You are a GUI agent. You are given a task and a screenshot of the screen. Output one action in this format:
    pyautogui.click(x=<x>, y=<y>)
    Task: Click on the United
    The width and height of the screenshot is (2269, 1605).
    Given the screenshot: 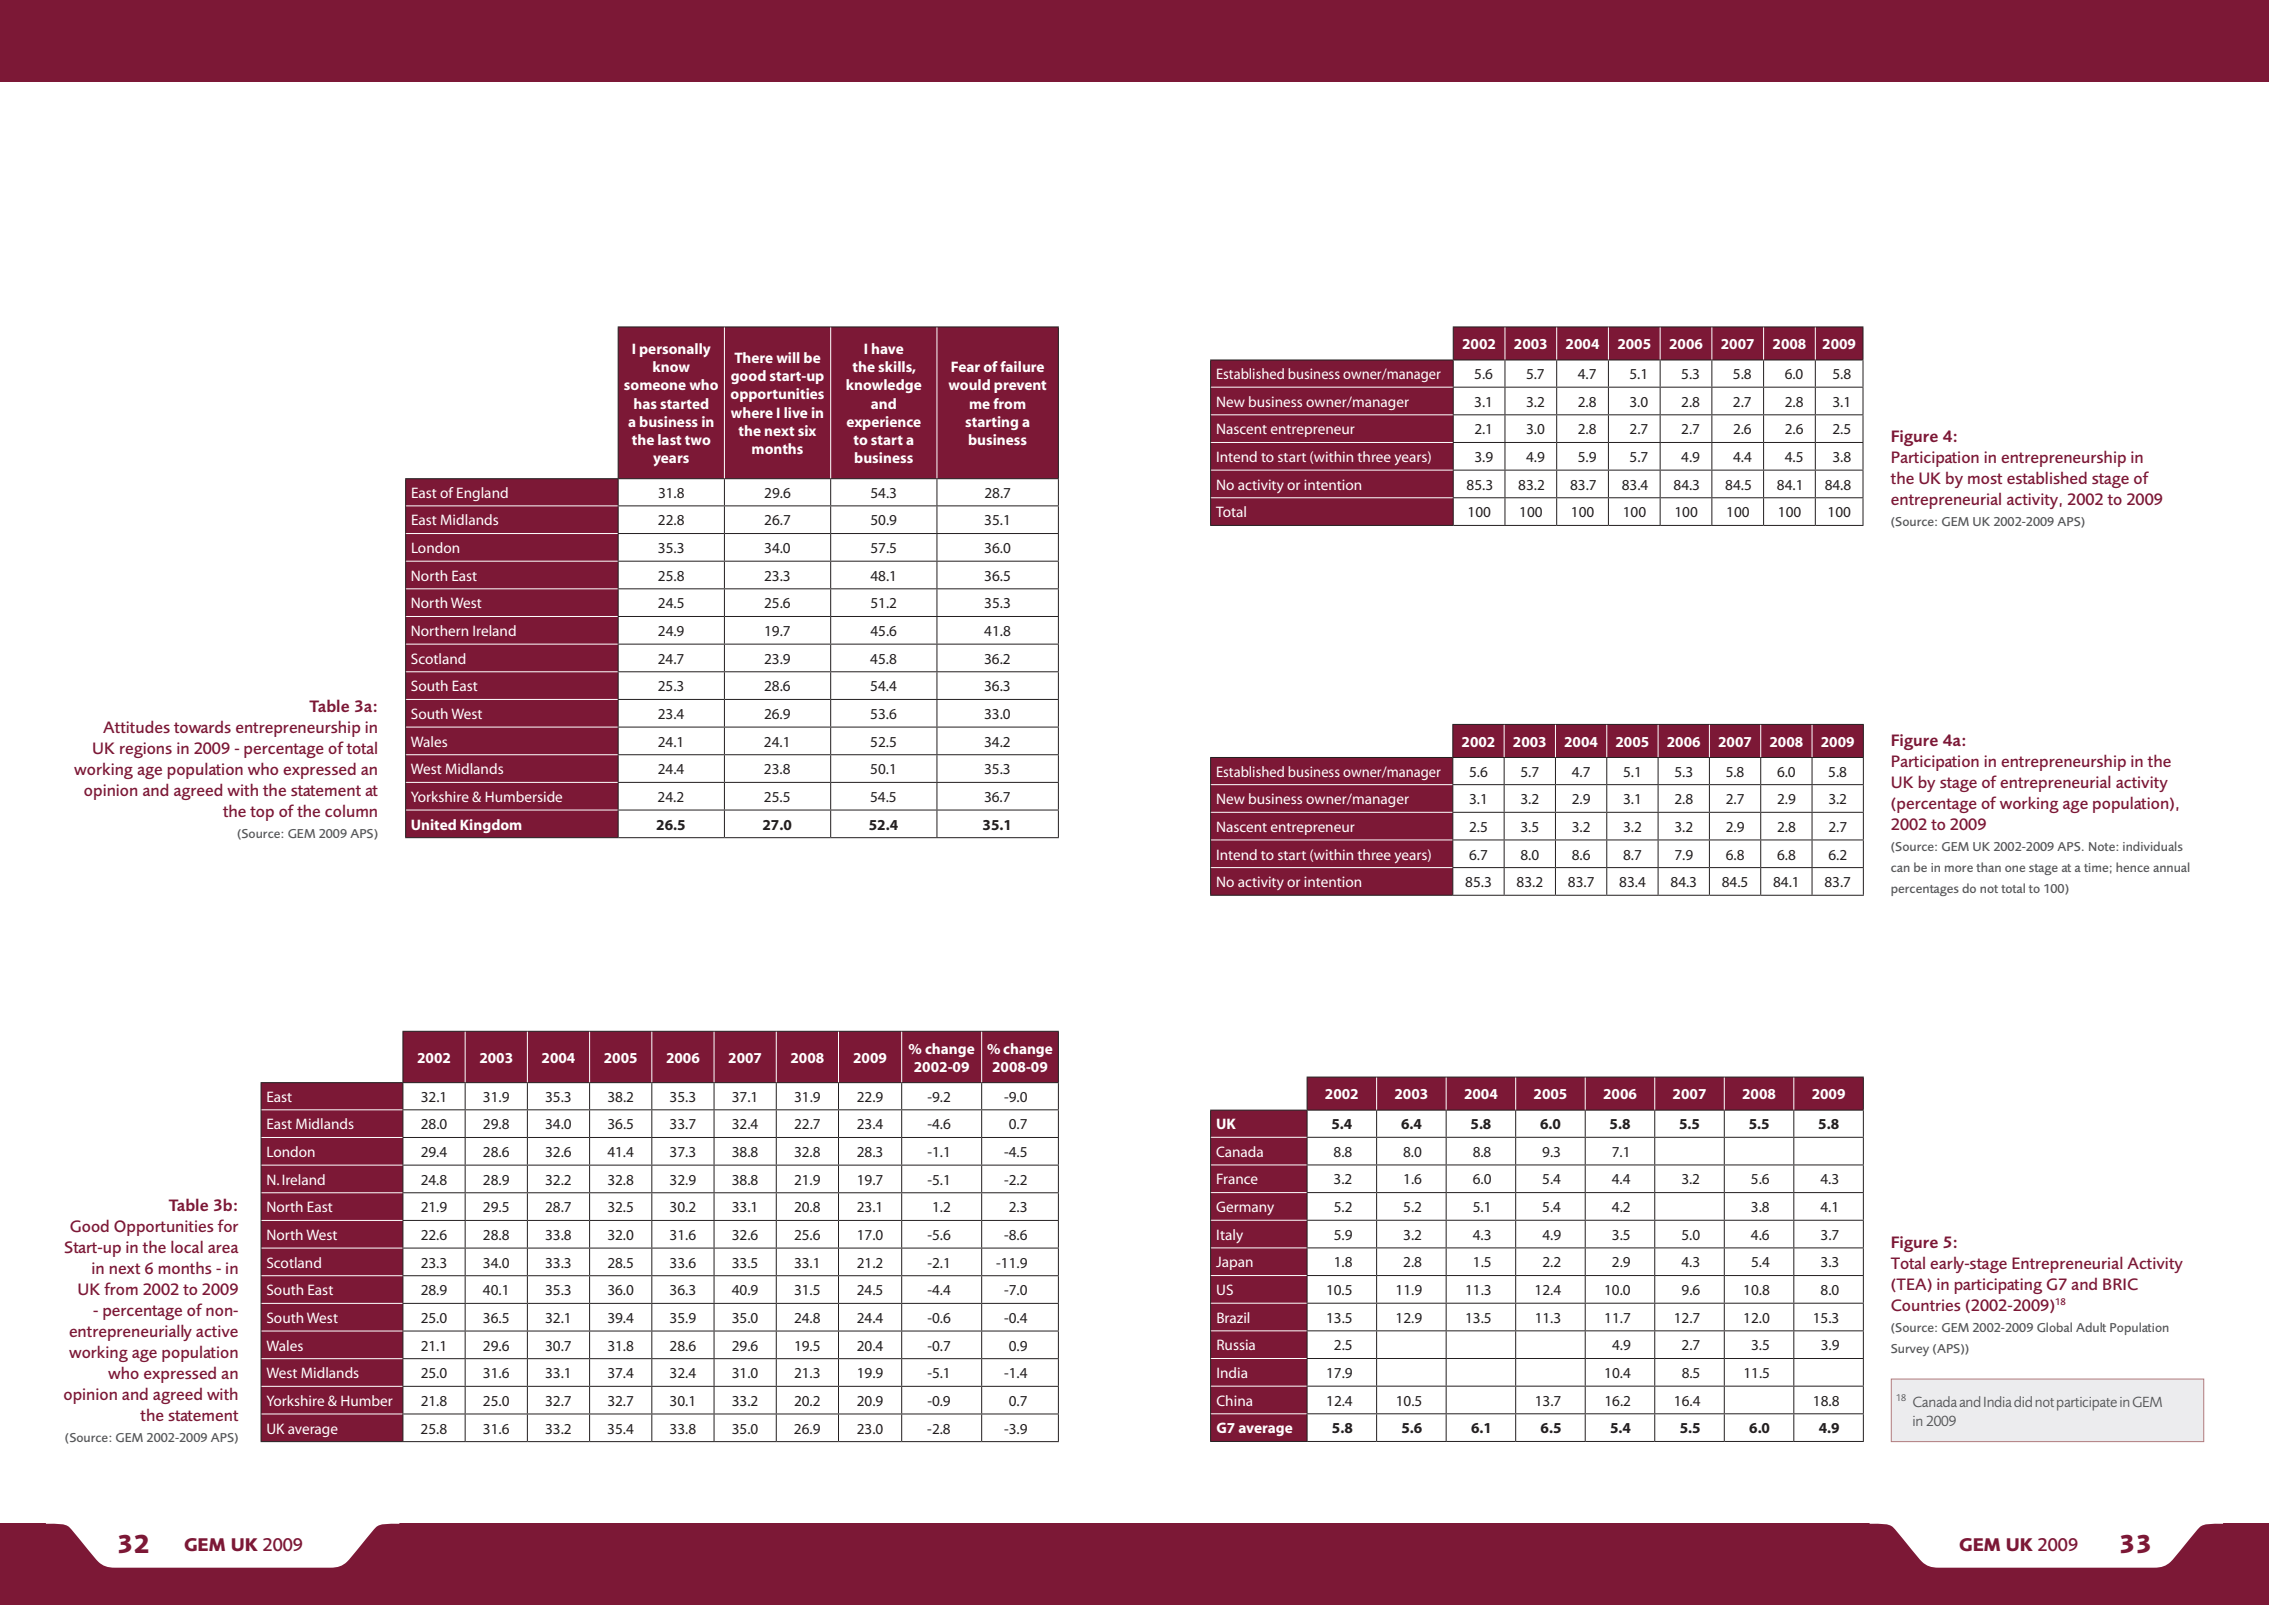 What is the action you would take?
    pyautogui.click(x=433, y=824)
